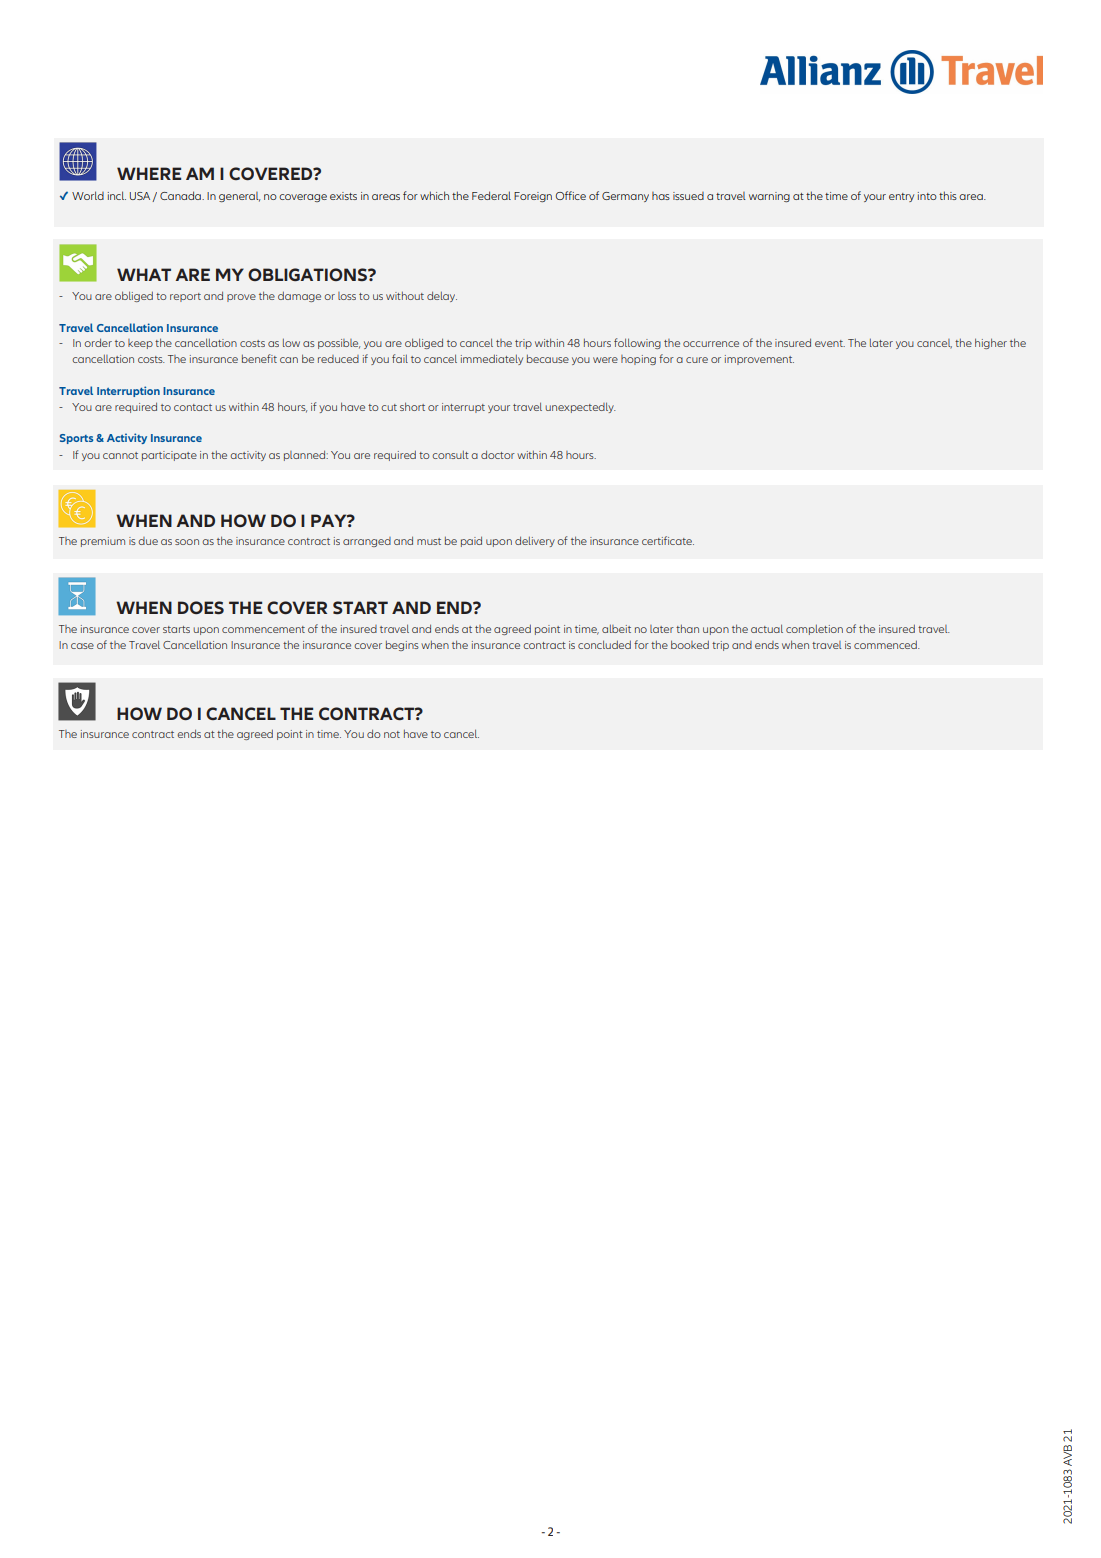 This screenshot has height=1558, width=1101. What do you see at coordinates (901, 197) in the screenshot?
I see `entry` at bounding box center [901, 197].
